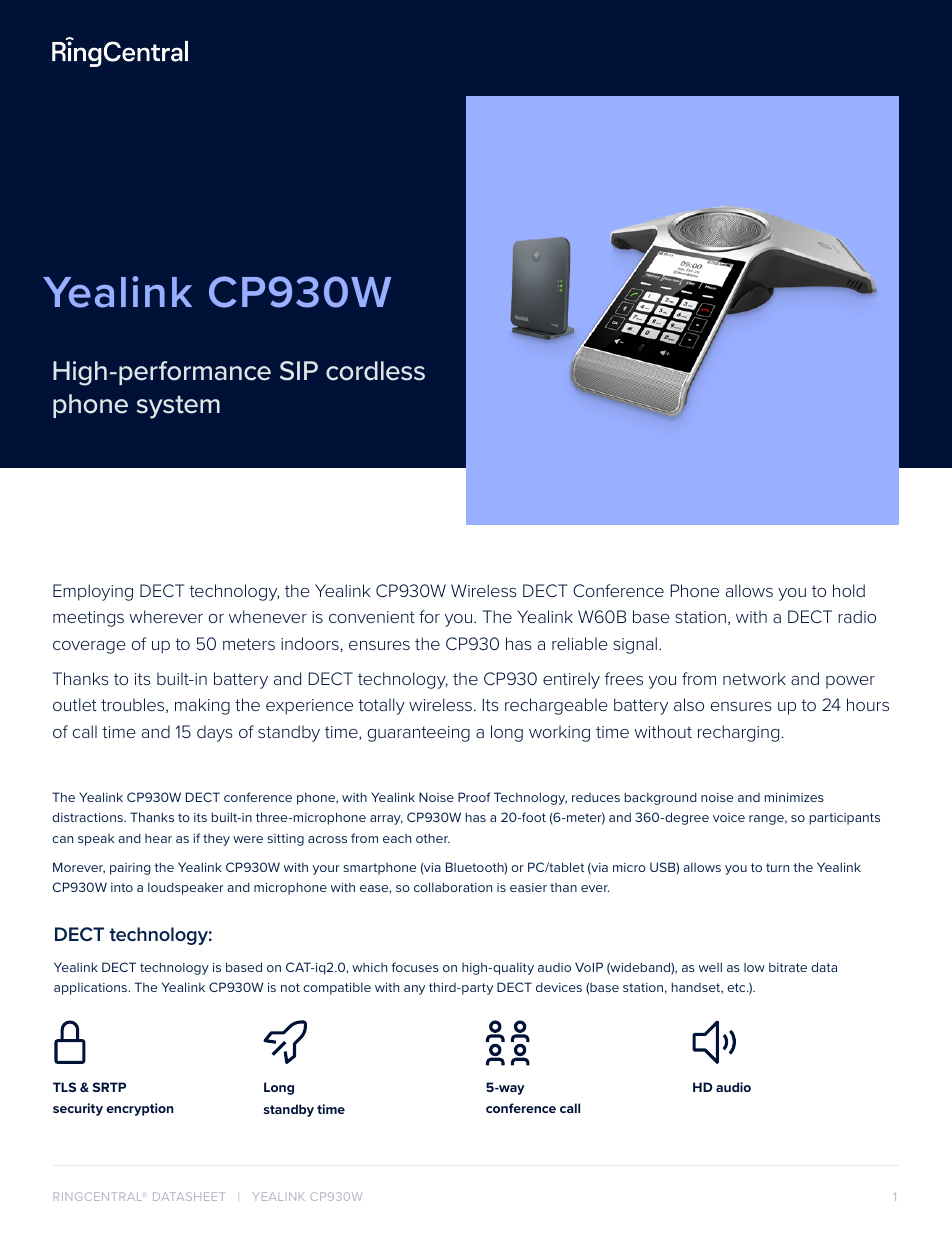 This screenshot has height=1233, width=952. I want to click on hold, so click(849, 590).
